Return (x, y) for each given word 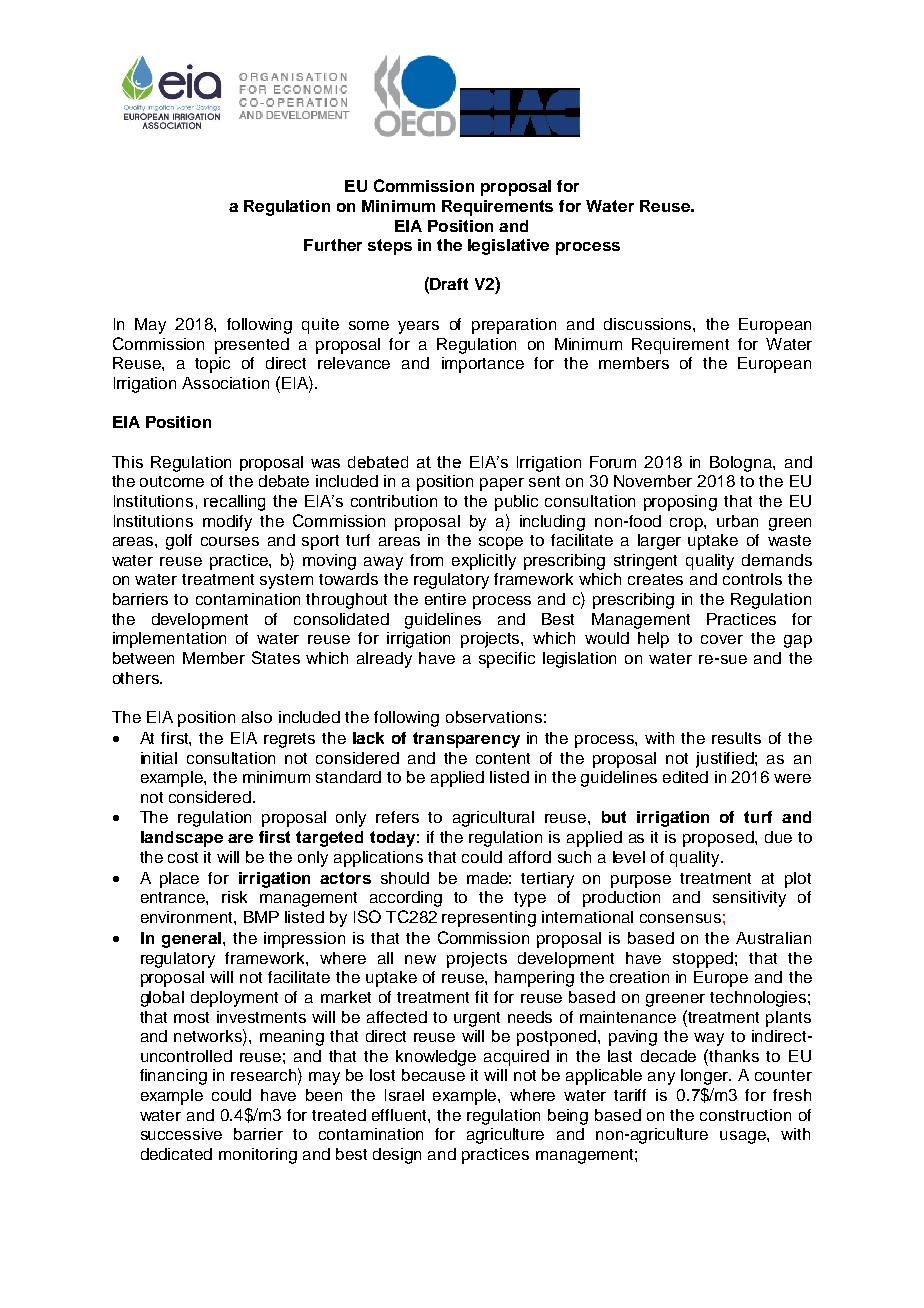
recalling (234, 503)
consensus (680, 918)
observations (494, 717)
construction (745, 1115)
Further (333, 245)
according (406, 899)
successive (181, 1134)
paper (502, 484)
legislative (508, 247)
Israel (404, 1095)
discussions (649, 324)
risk (234, 897)
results (736, 738)
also (257, 717)
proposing (680, 503)
